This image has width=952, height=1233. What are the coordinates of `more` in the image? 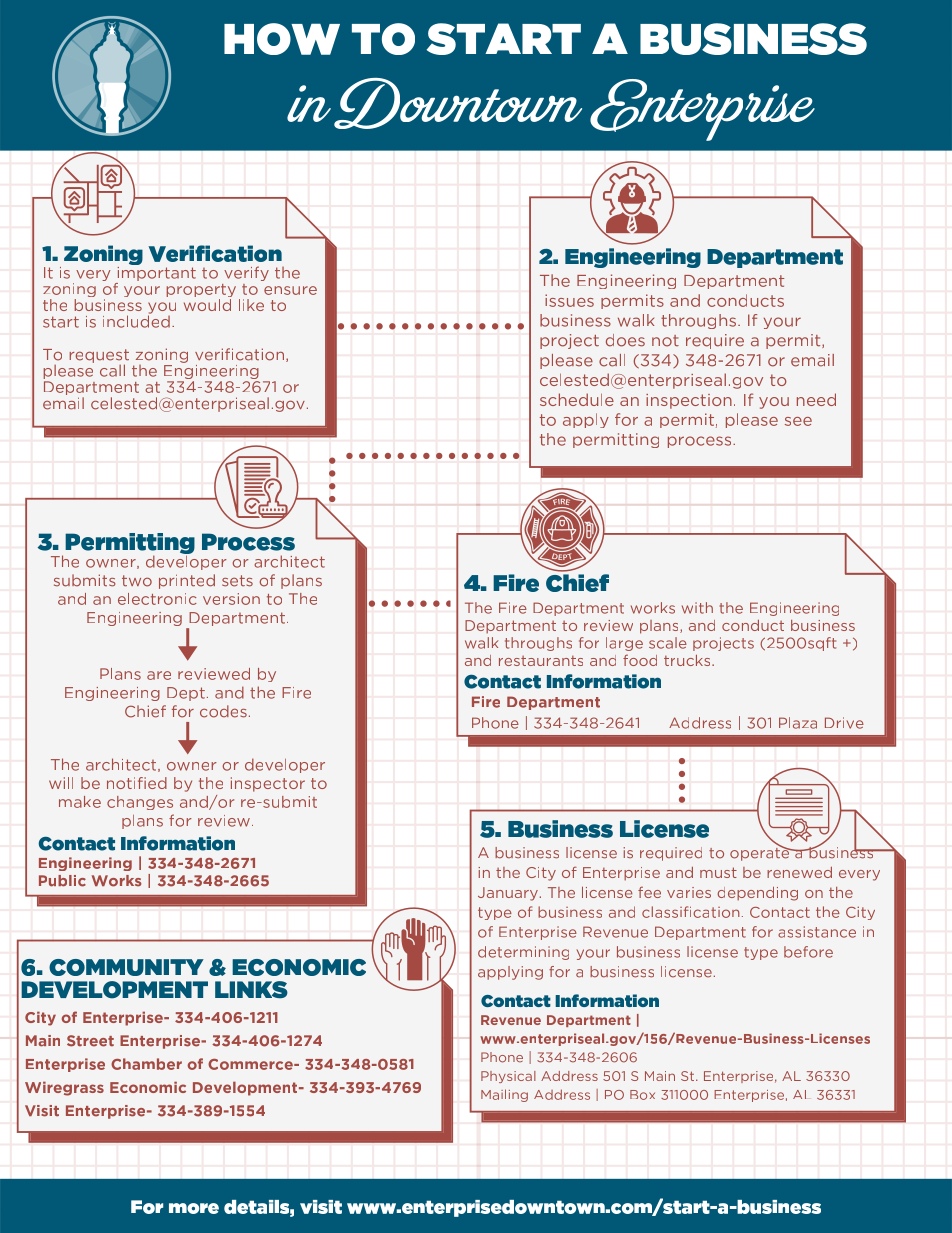 It's located at (194, 1208).
